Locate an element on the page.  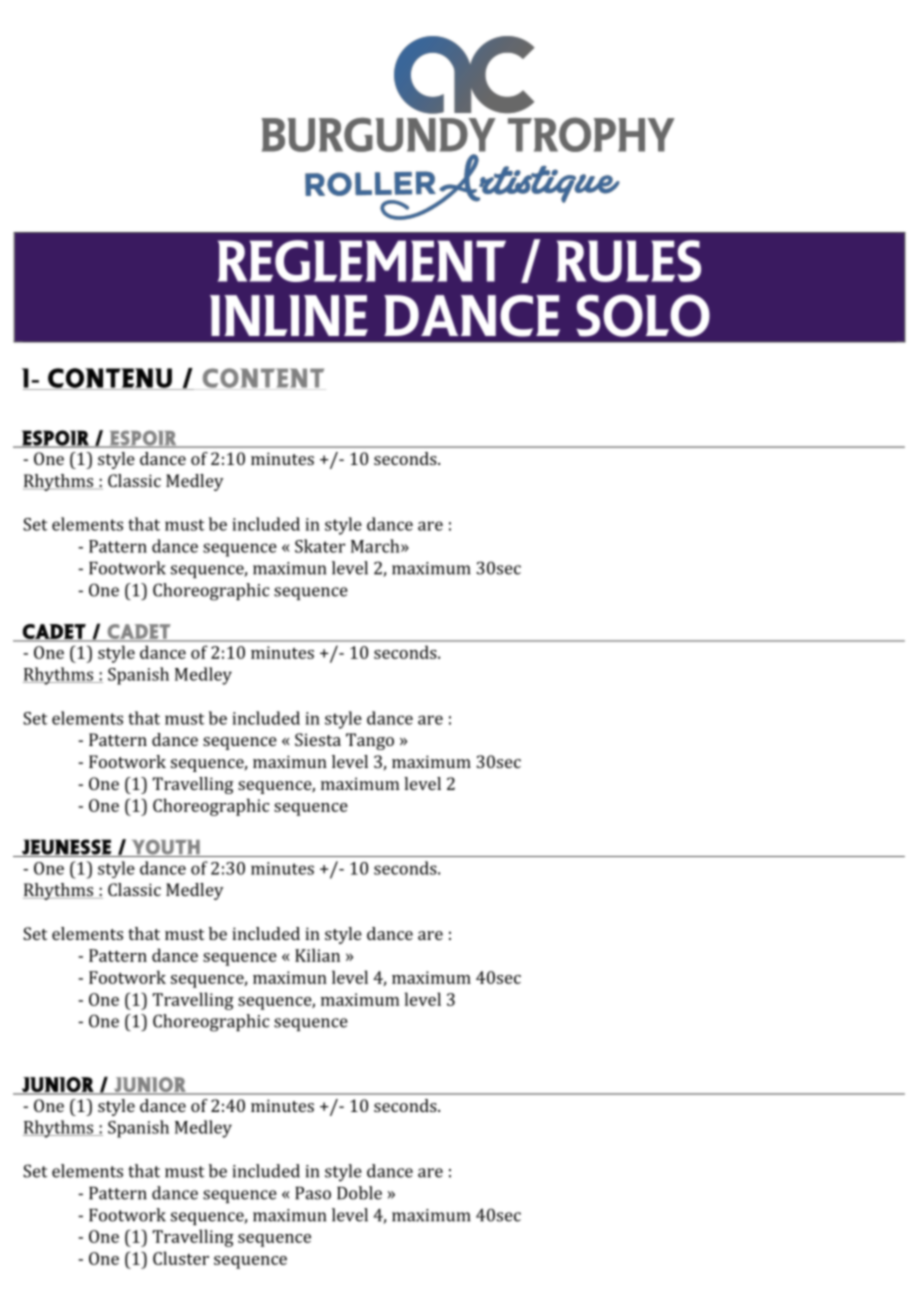
Siesta is located at coordinates (318, 739).
